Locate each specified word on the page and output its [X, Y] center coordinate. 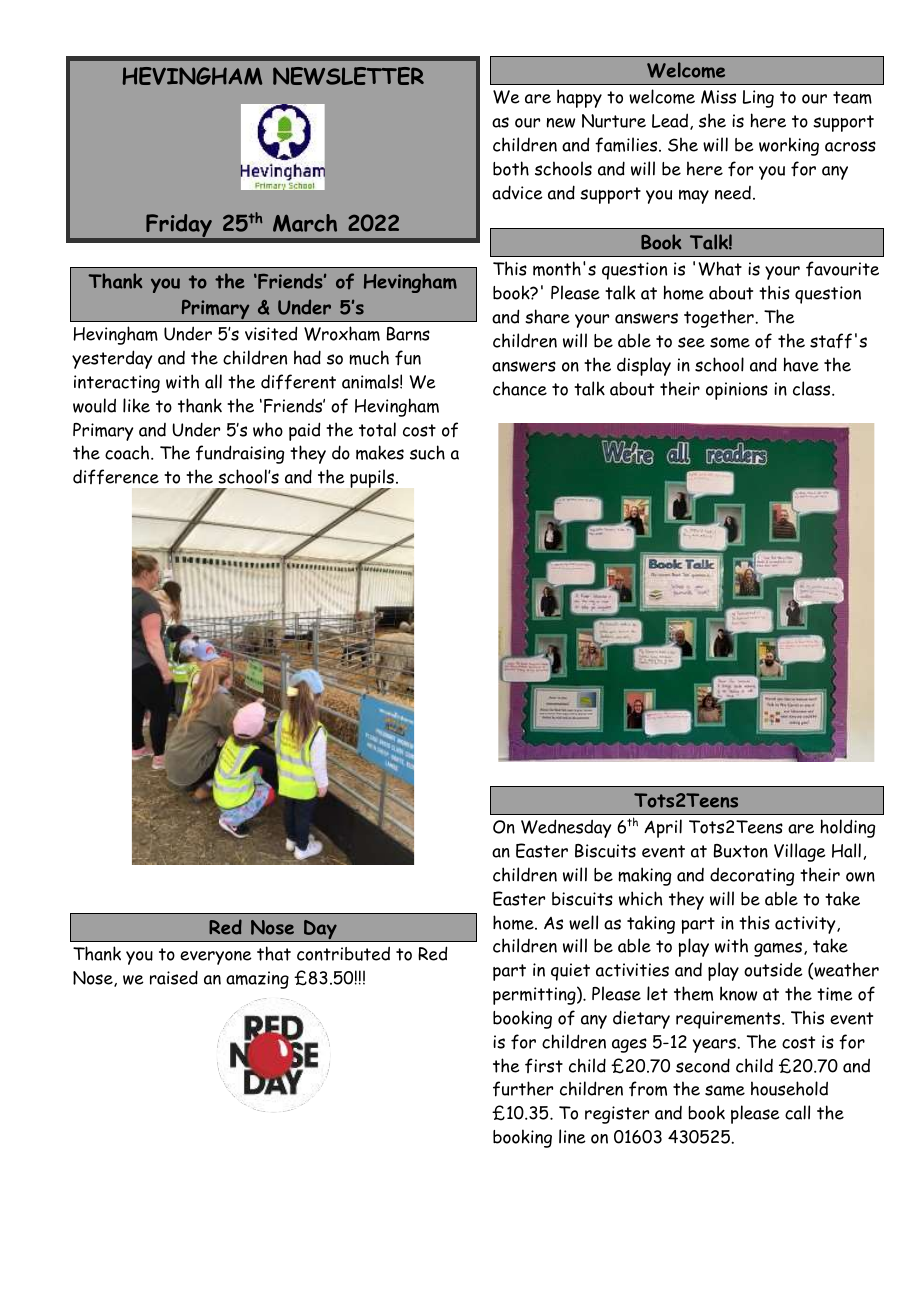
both [511, 168]
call [797, 1112]
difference [116, 477]
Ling [758, 99]
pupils [373, 480]
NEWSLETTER [348, 76]
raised [174, 977]
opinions [737, 391]
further [523, 1089]
